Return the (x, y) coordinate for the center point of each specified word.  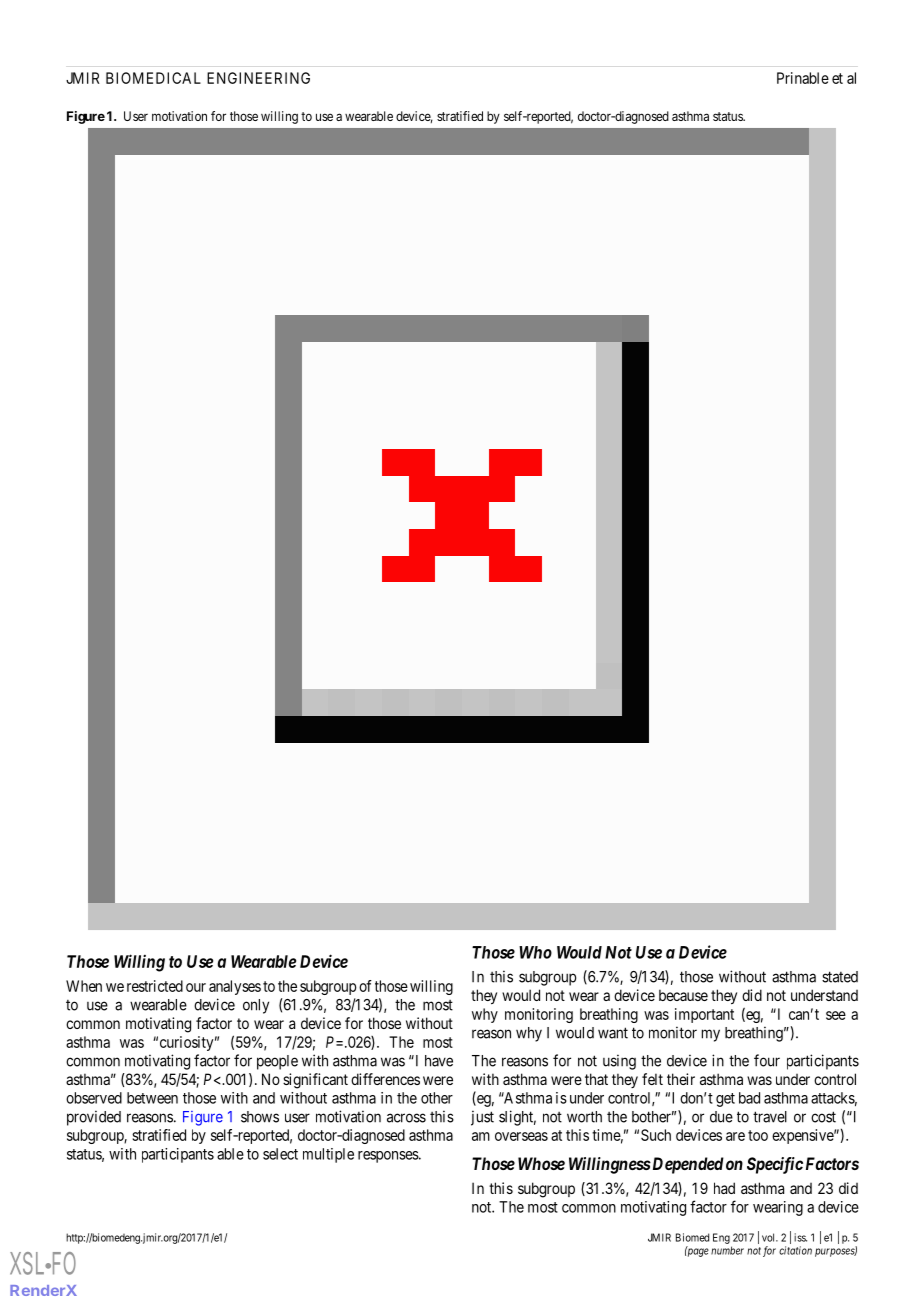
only (256, 1006)
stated (840, 977)
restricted (155, 986)
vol (770, 1237)
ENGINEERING (258, 78)
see (836, 1015)
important (704, 1015)
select (280, 1154)
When (84, 986)
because (683, 995)
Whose (541, 1163)
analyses (235, 987)
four (767, 1060)
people (277, 1062)
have (439, 1061)
